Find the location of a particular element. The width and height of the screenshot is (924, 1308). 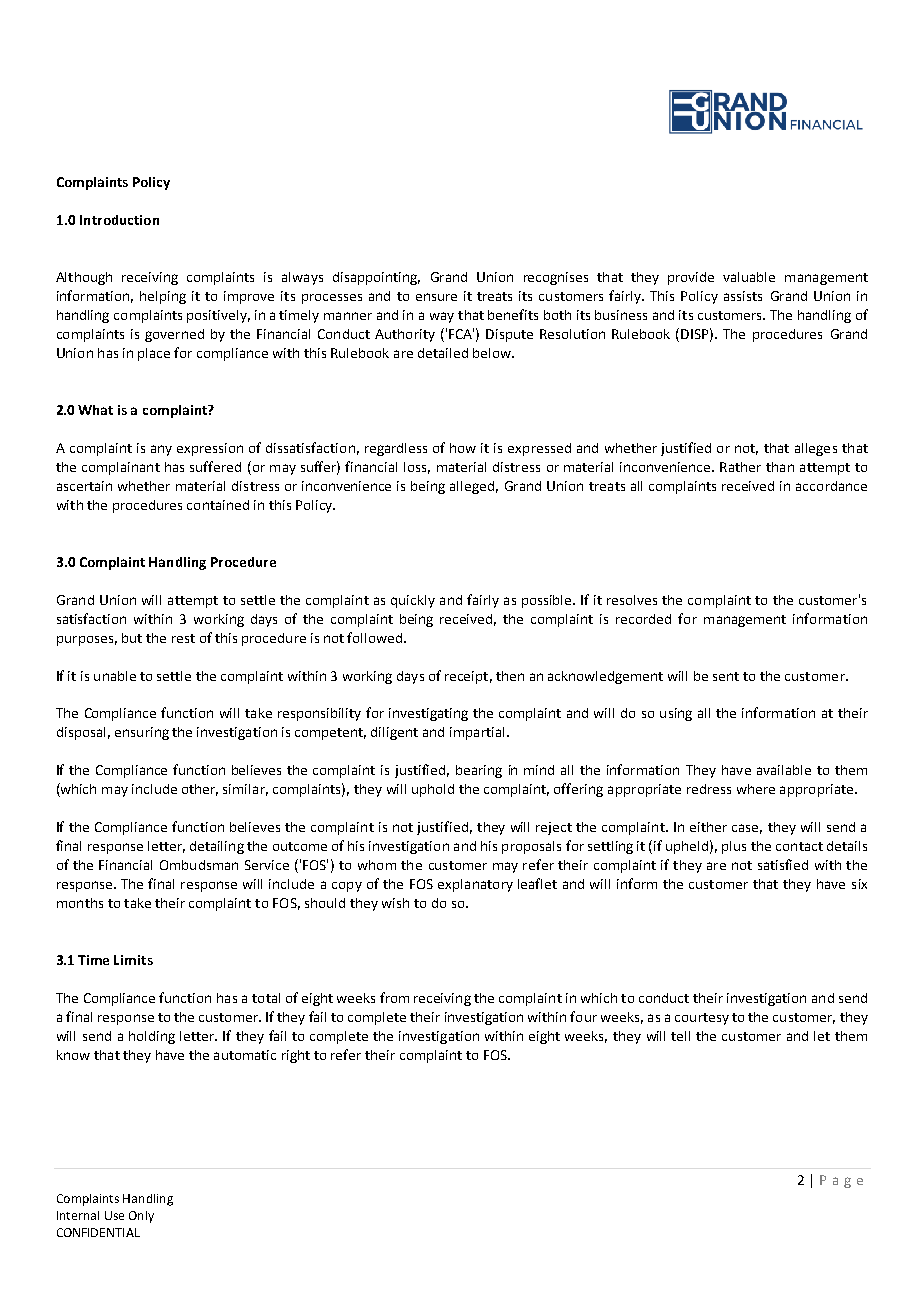

right is located at coordinates (296, 1056).
